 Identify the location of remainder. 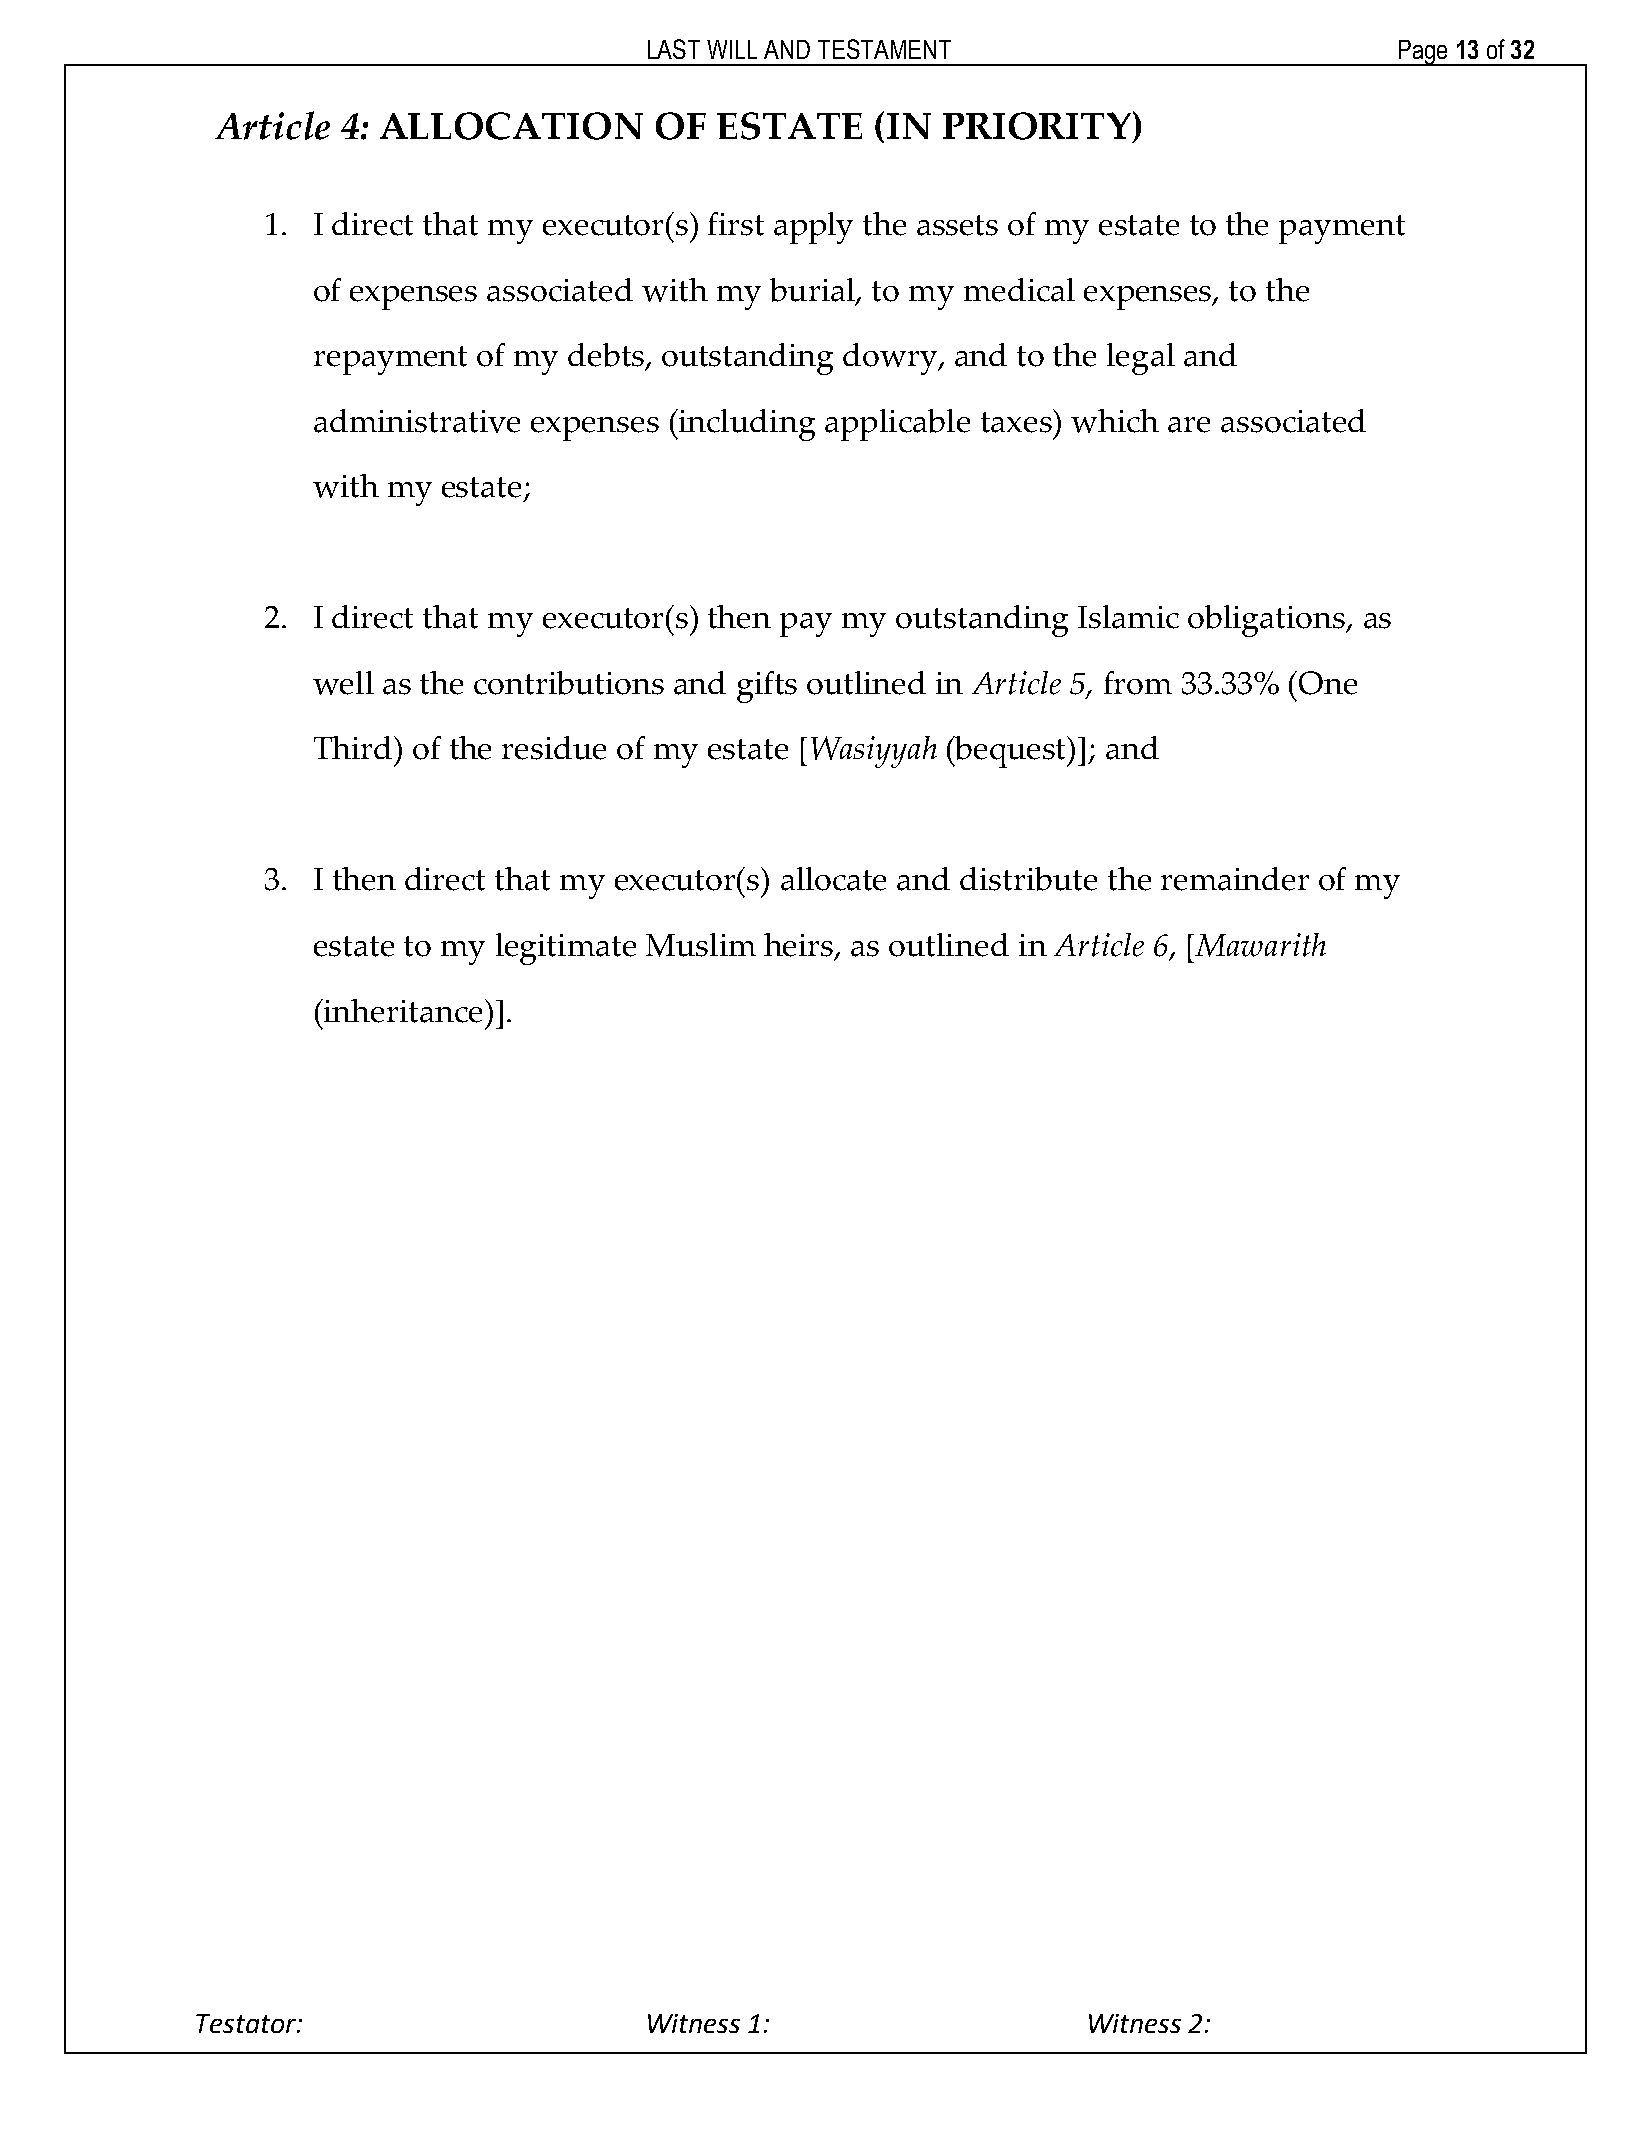
(1235, 879).
